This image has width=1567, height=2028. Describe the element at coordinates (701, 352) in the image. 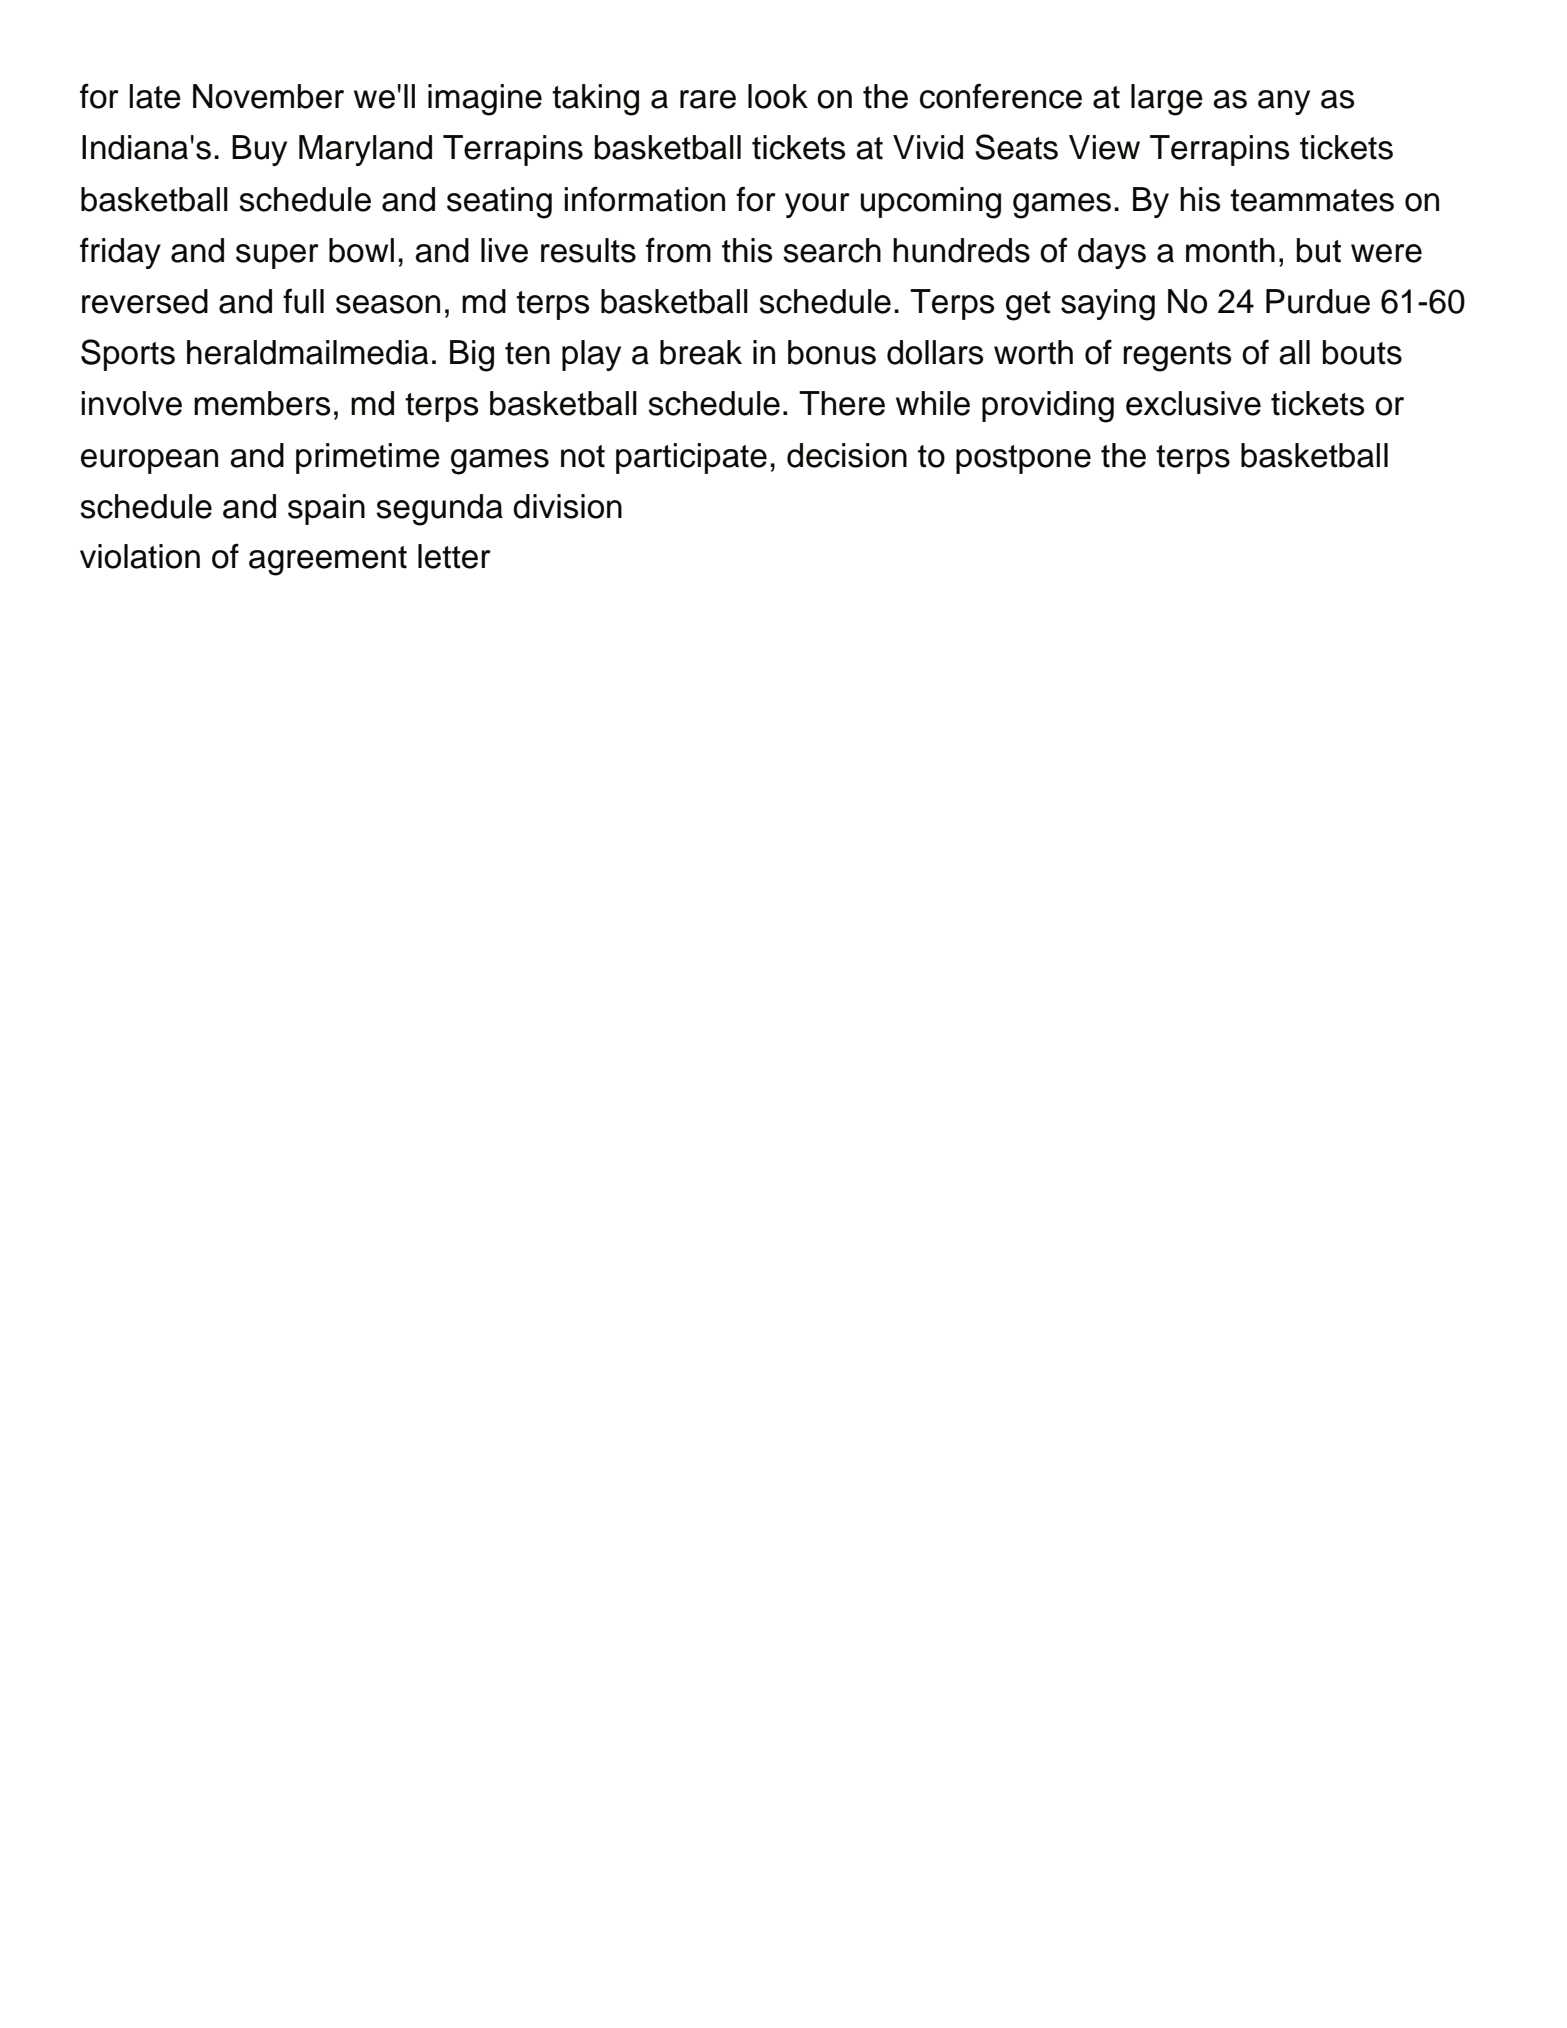

I see `break` at that location.
